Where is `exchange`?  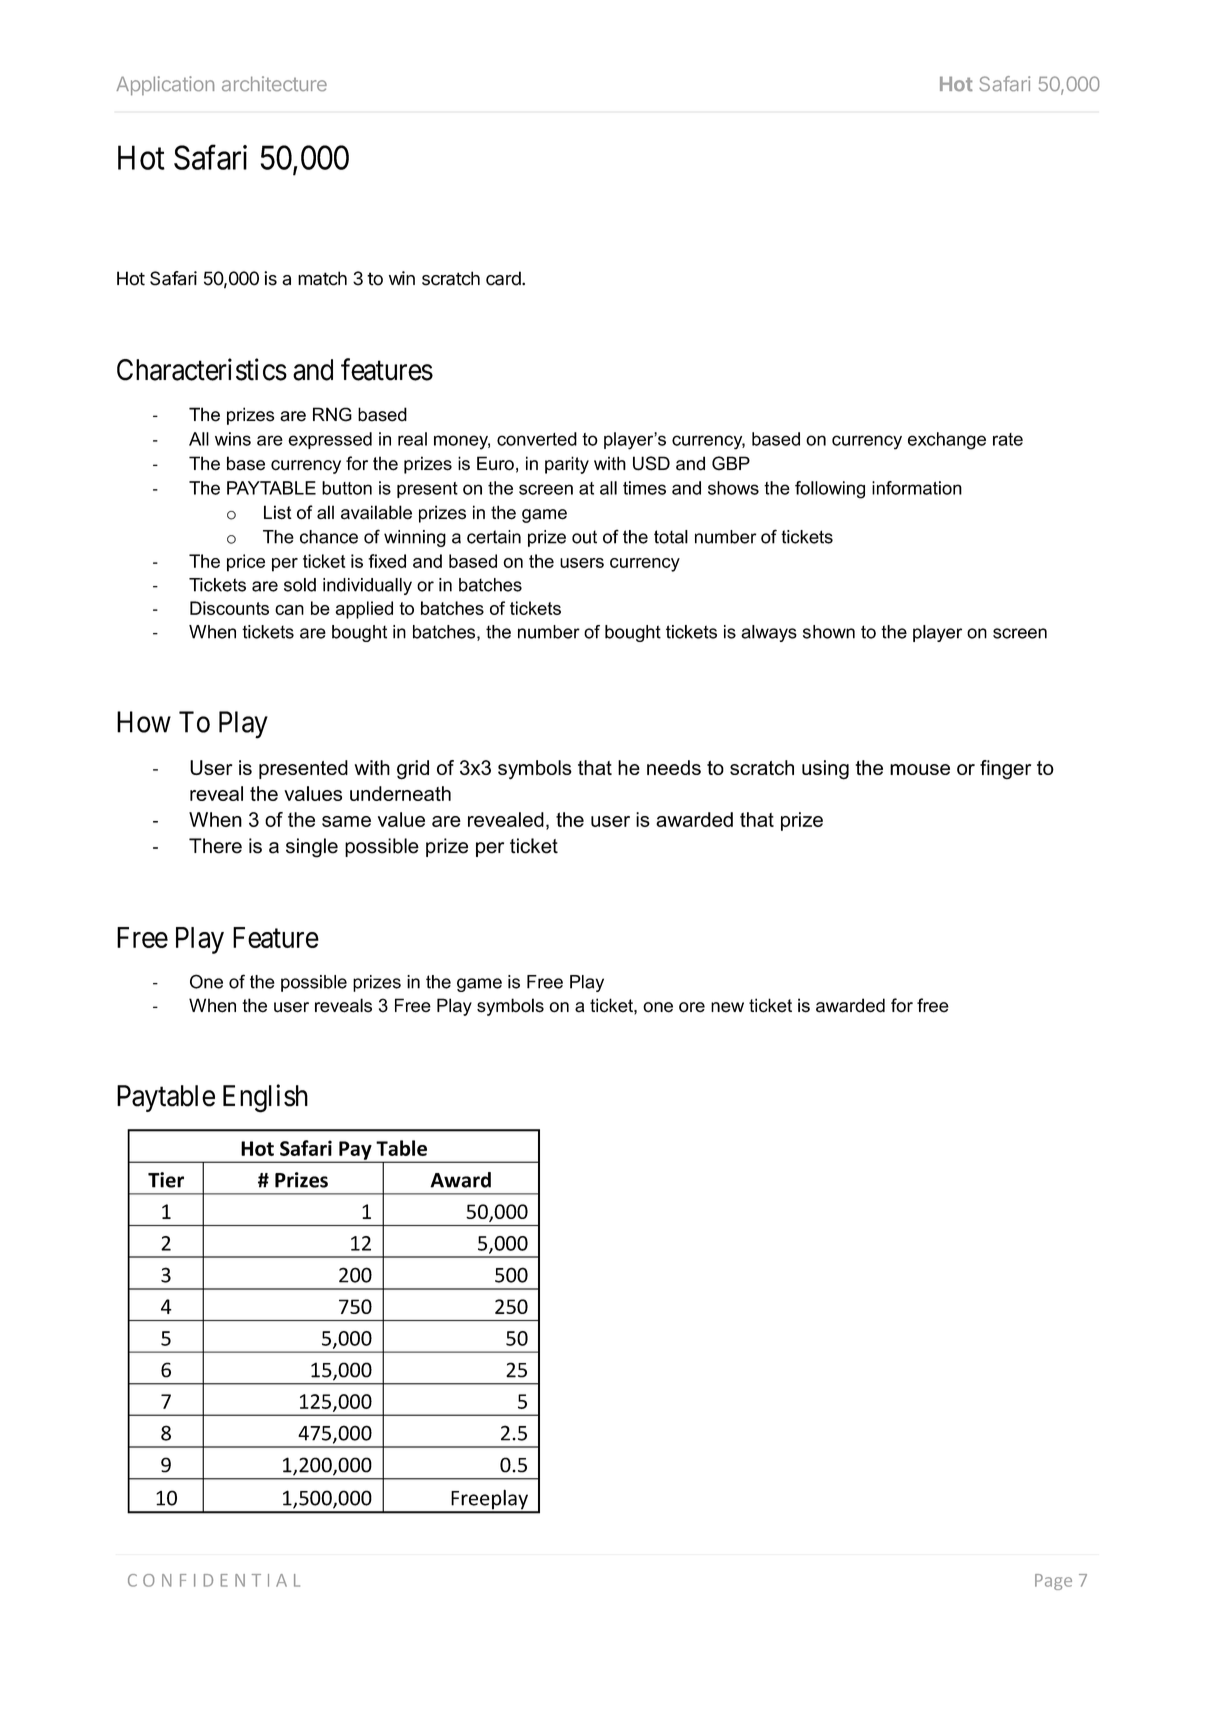
exchange is located at coordinates (947, 441).
